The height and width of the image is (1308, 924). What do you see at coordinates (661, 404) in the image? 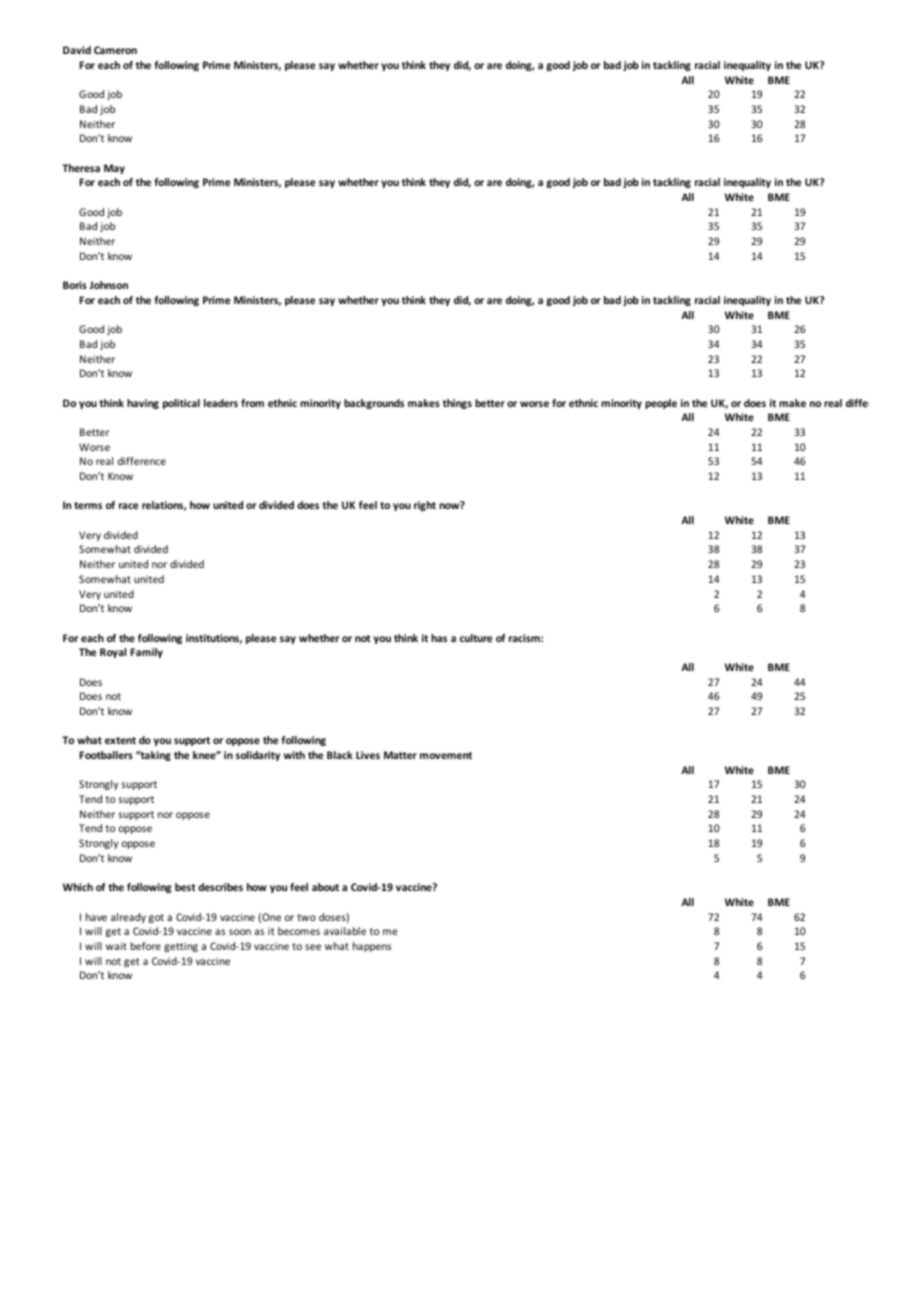
I see `people` at bounding box center [661, 404].
